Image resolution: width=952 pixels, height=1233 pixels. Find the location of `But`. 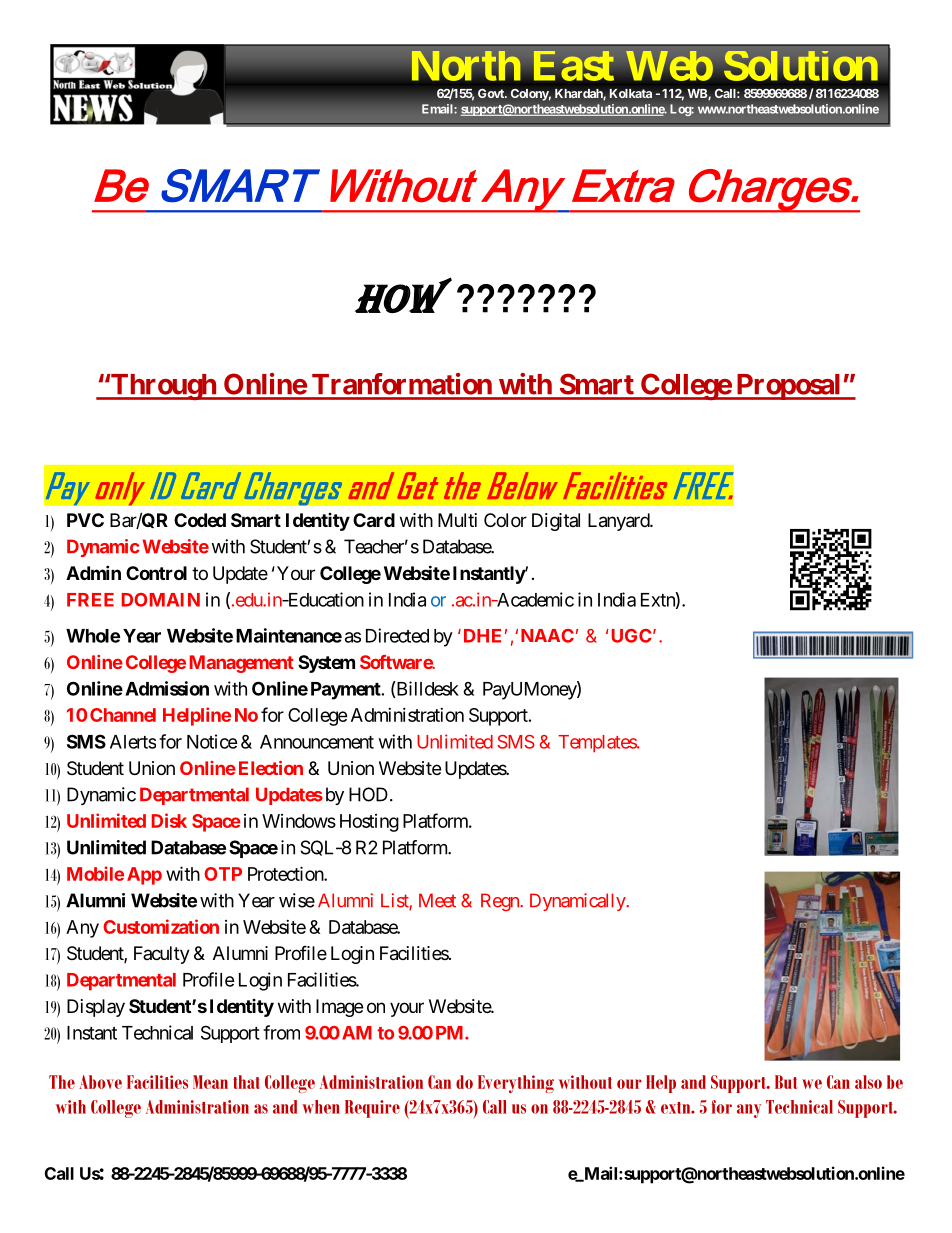

But is located at coordinates (786, 1082).
